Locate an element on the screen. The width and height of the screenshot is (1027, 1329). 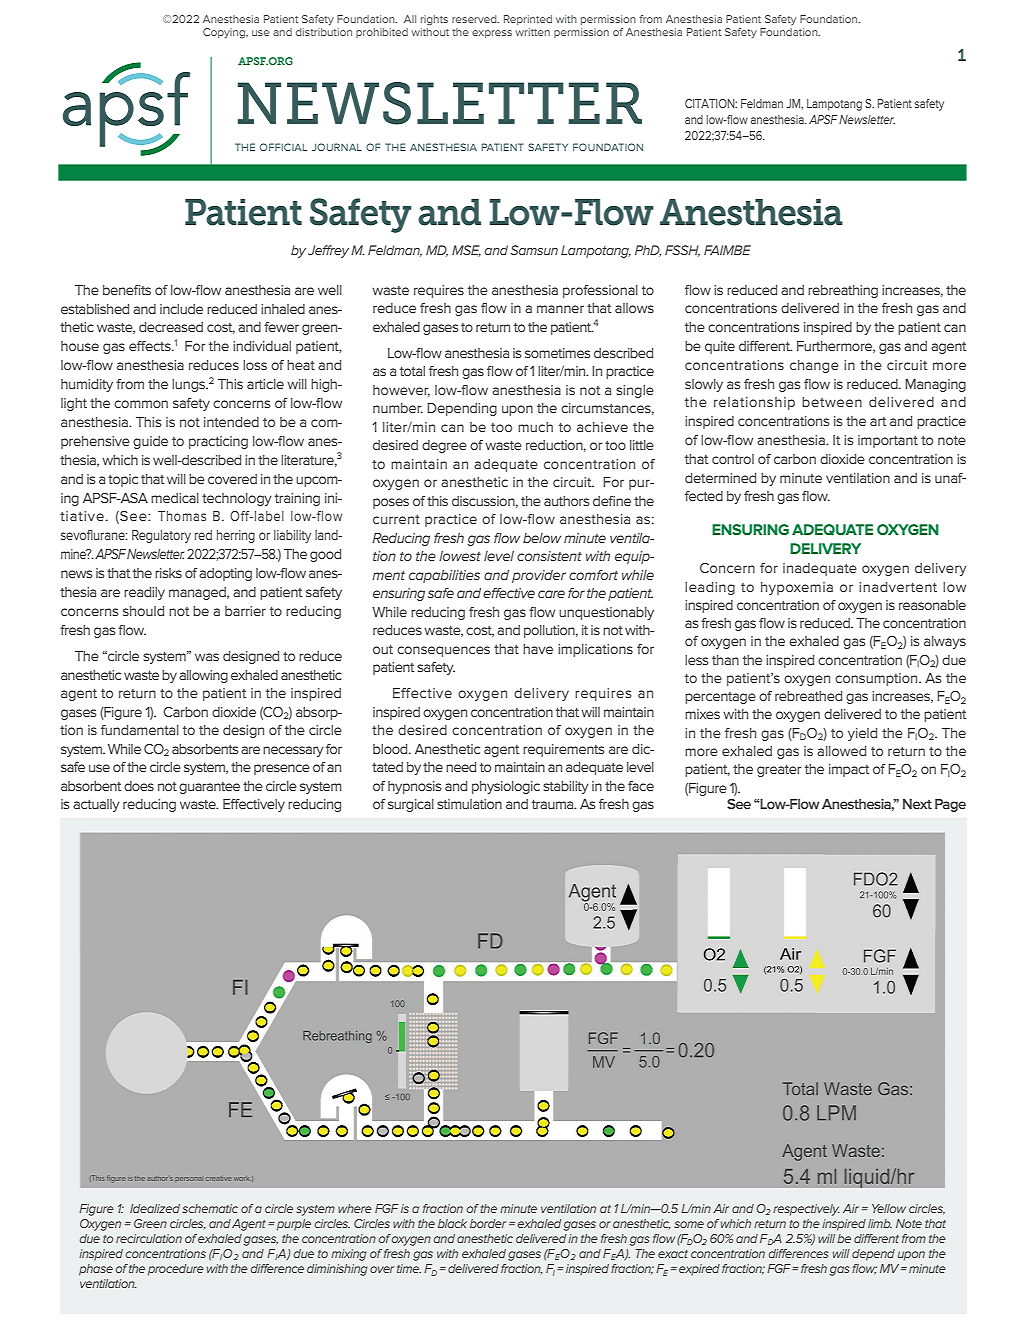
limb is located at coordinates (880, 1223).
